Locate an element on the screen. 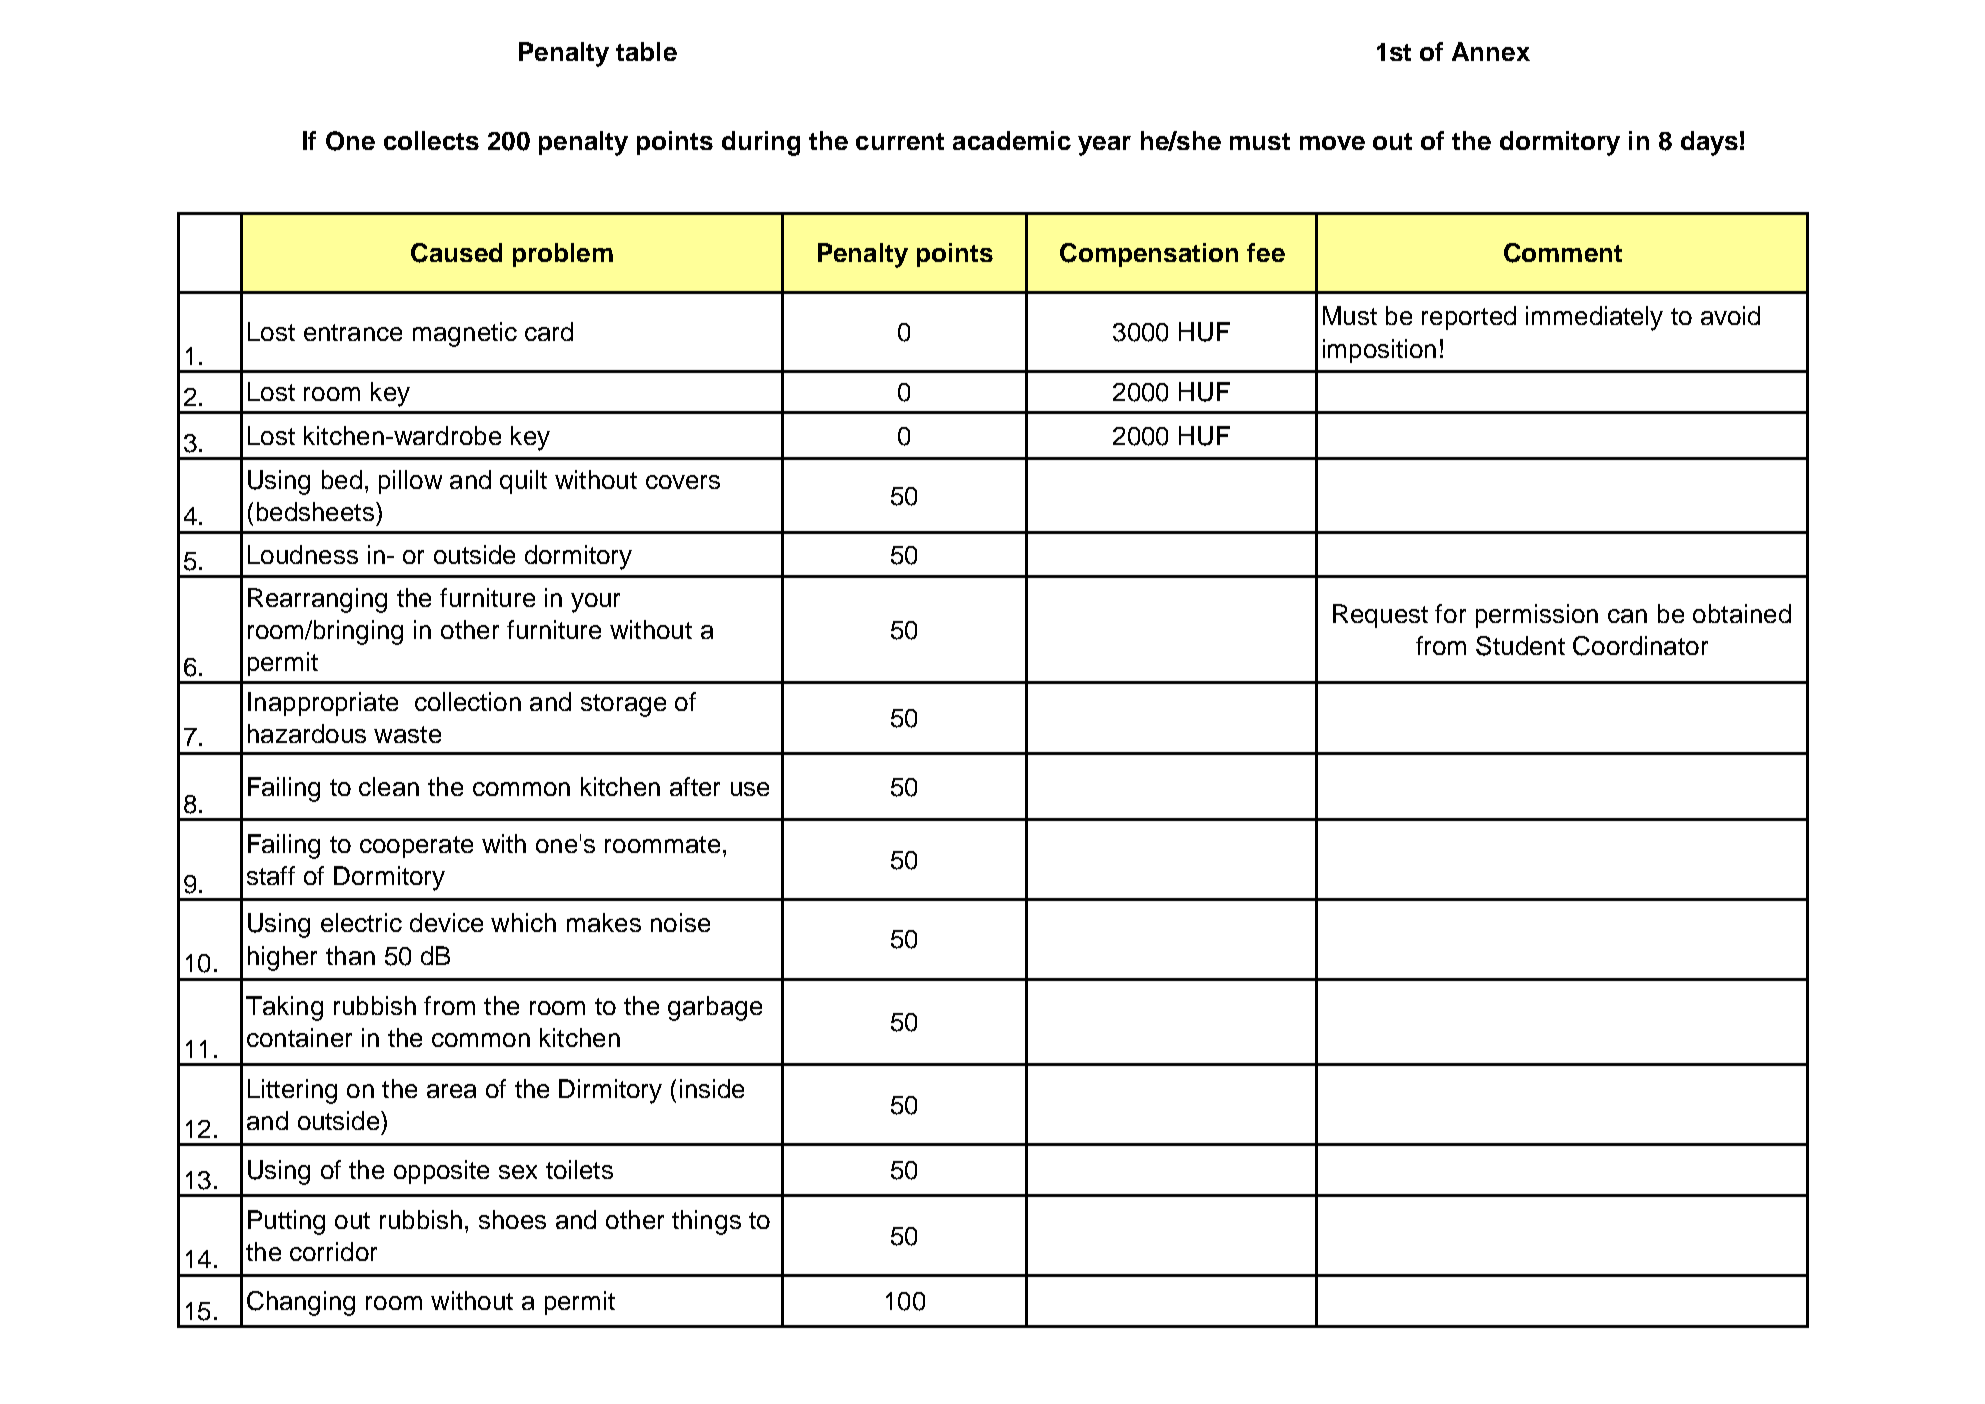 Image resolution: width=1985 pixels, height=1404 pixels. academic is located at coordinates (1012, 140).
